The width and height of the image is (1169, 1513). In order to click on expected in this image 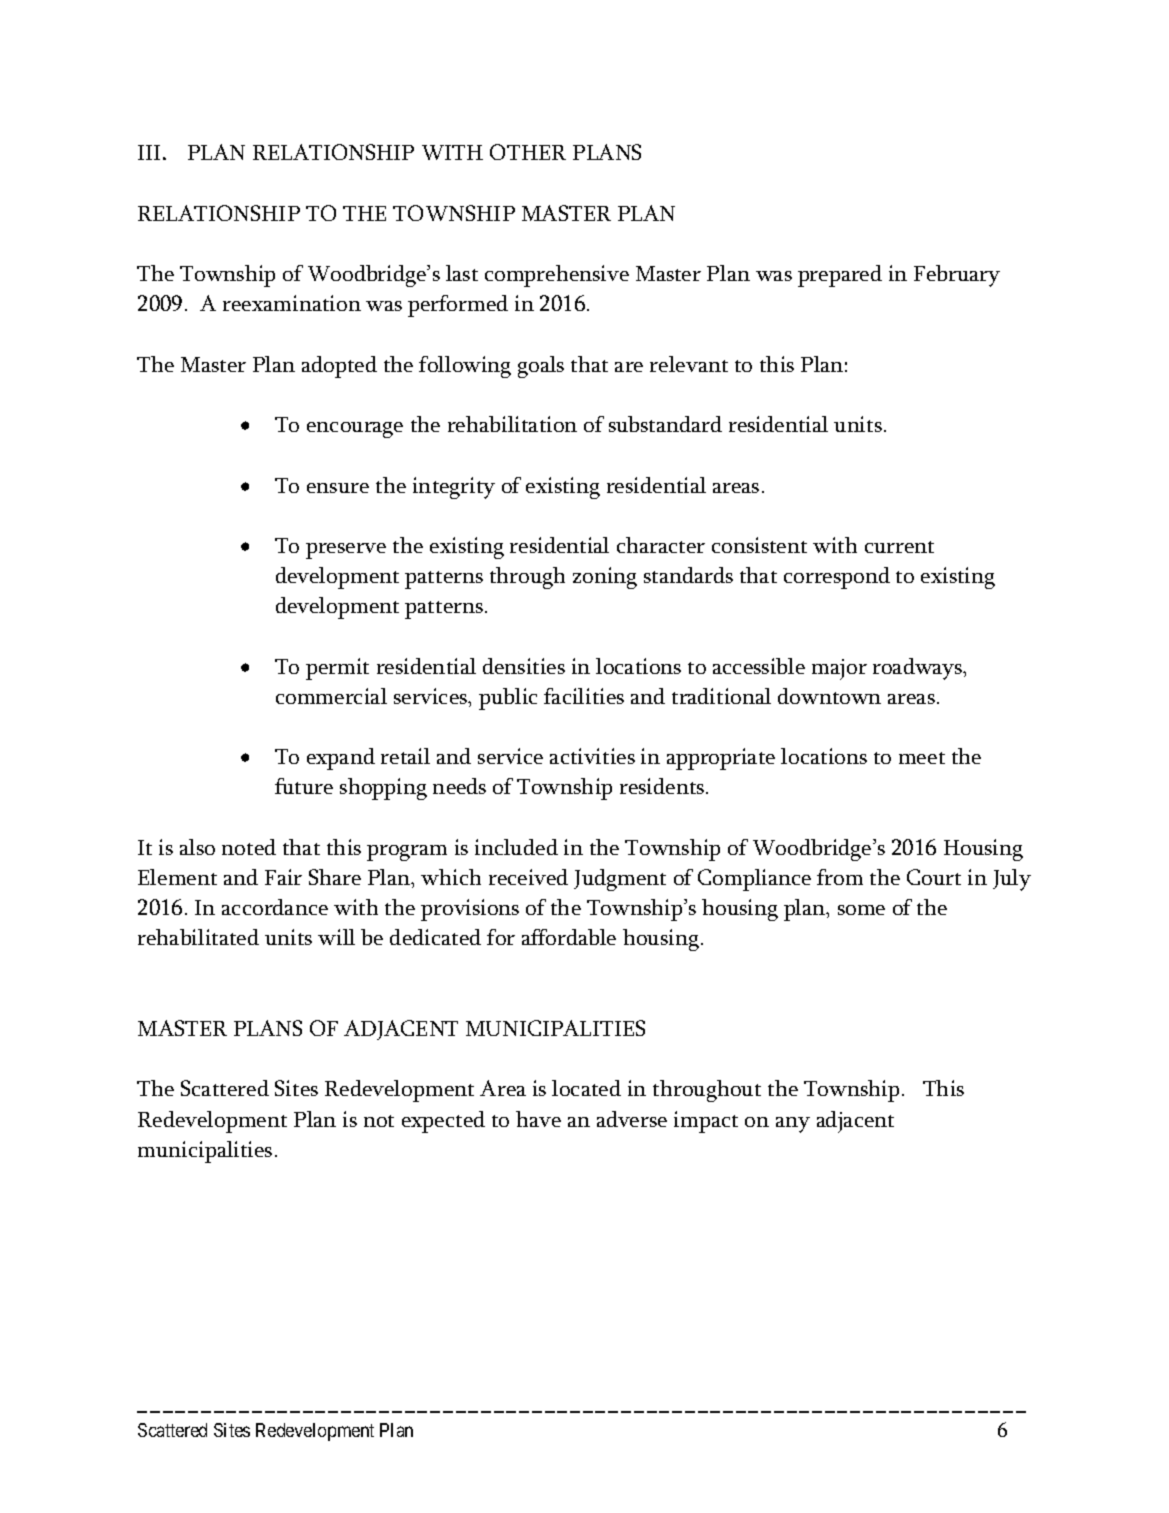, I will do `click(443, 1122)`.
